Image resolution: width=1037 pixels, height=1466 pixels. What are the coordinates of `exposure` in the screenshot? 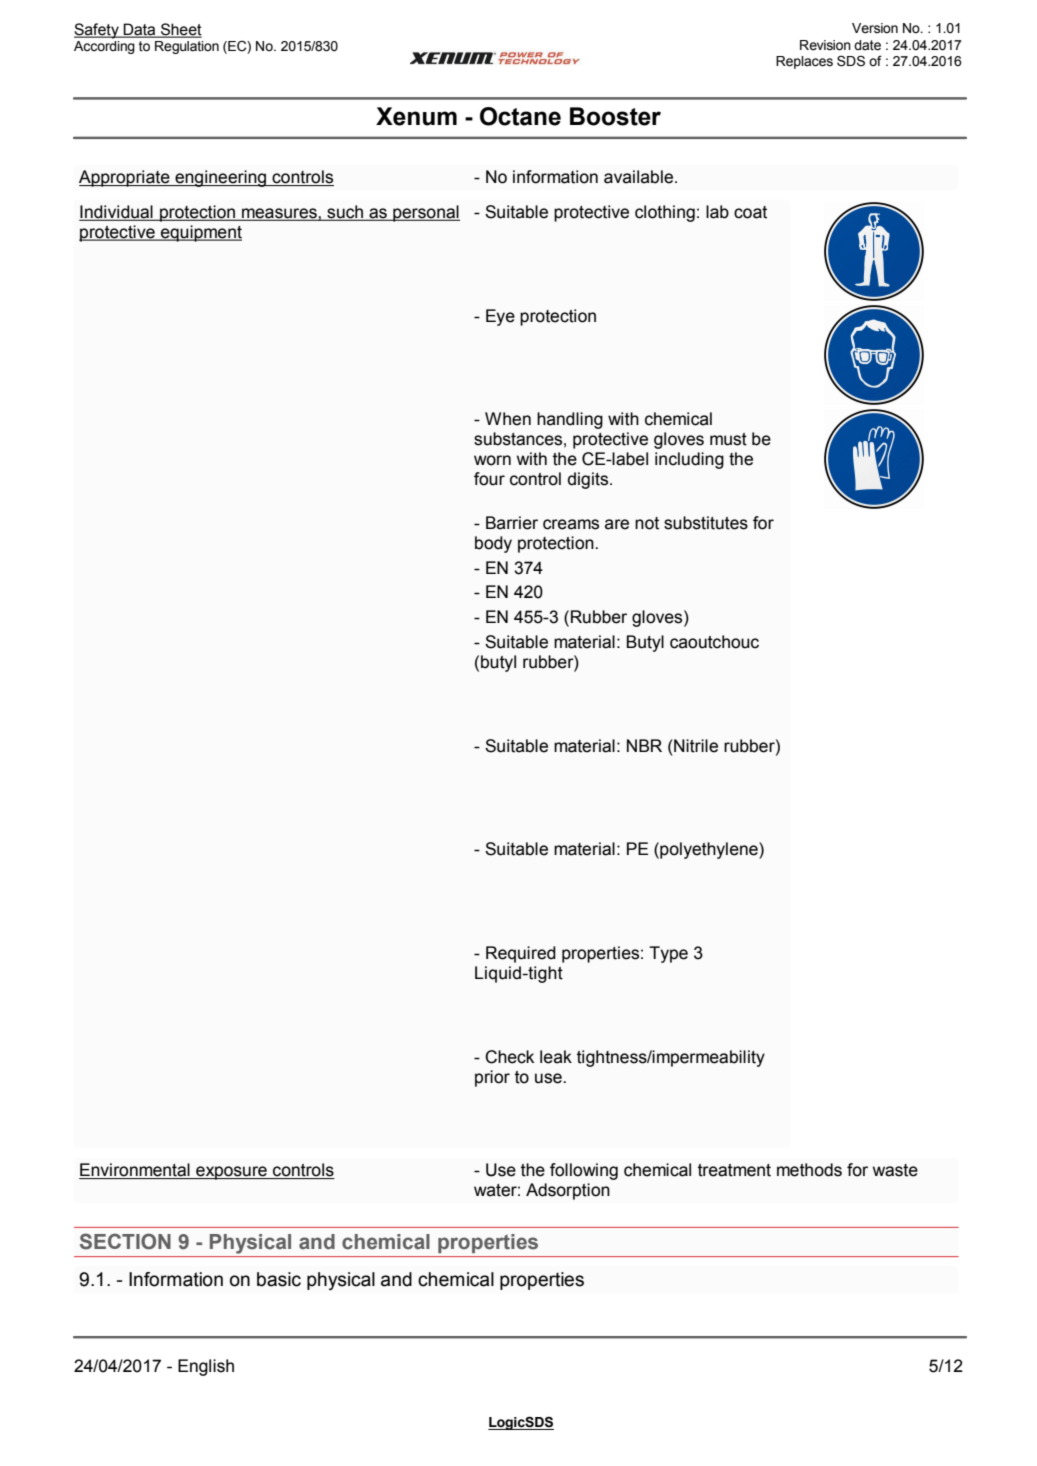 It's located at (231, 1173).
